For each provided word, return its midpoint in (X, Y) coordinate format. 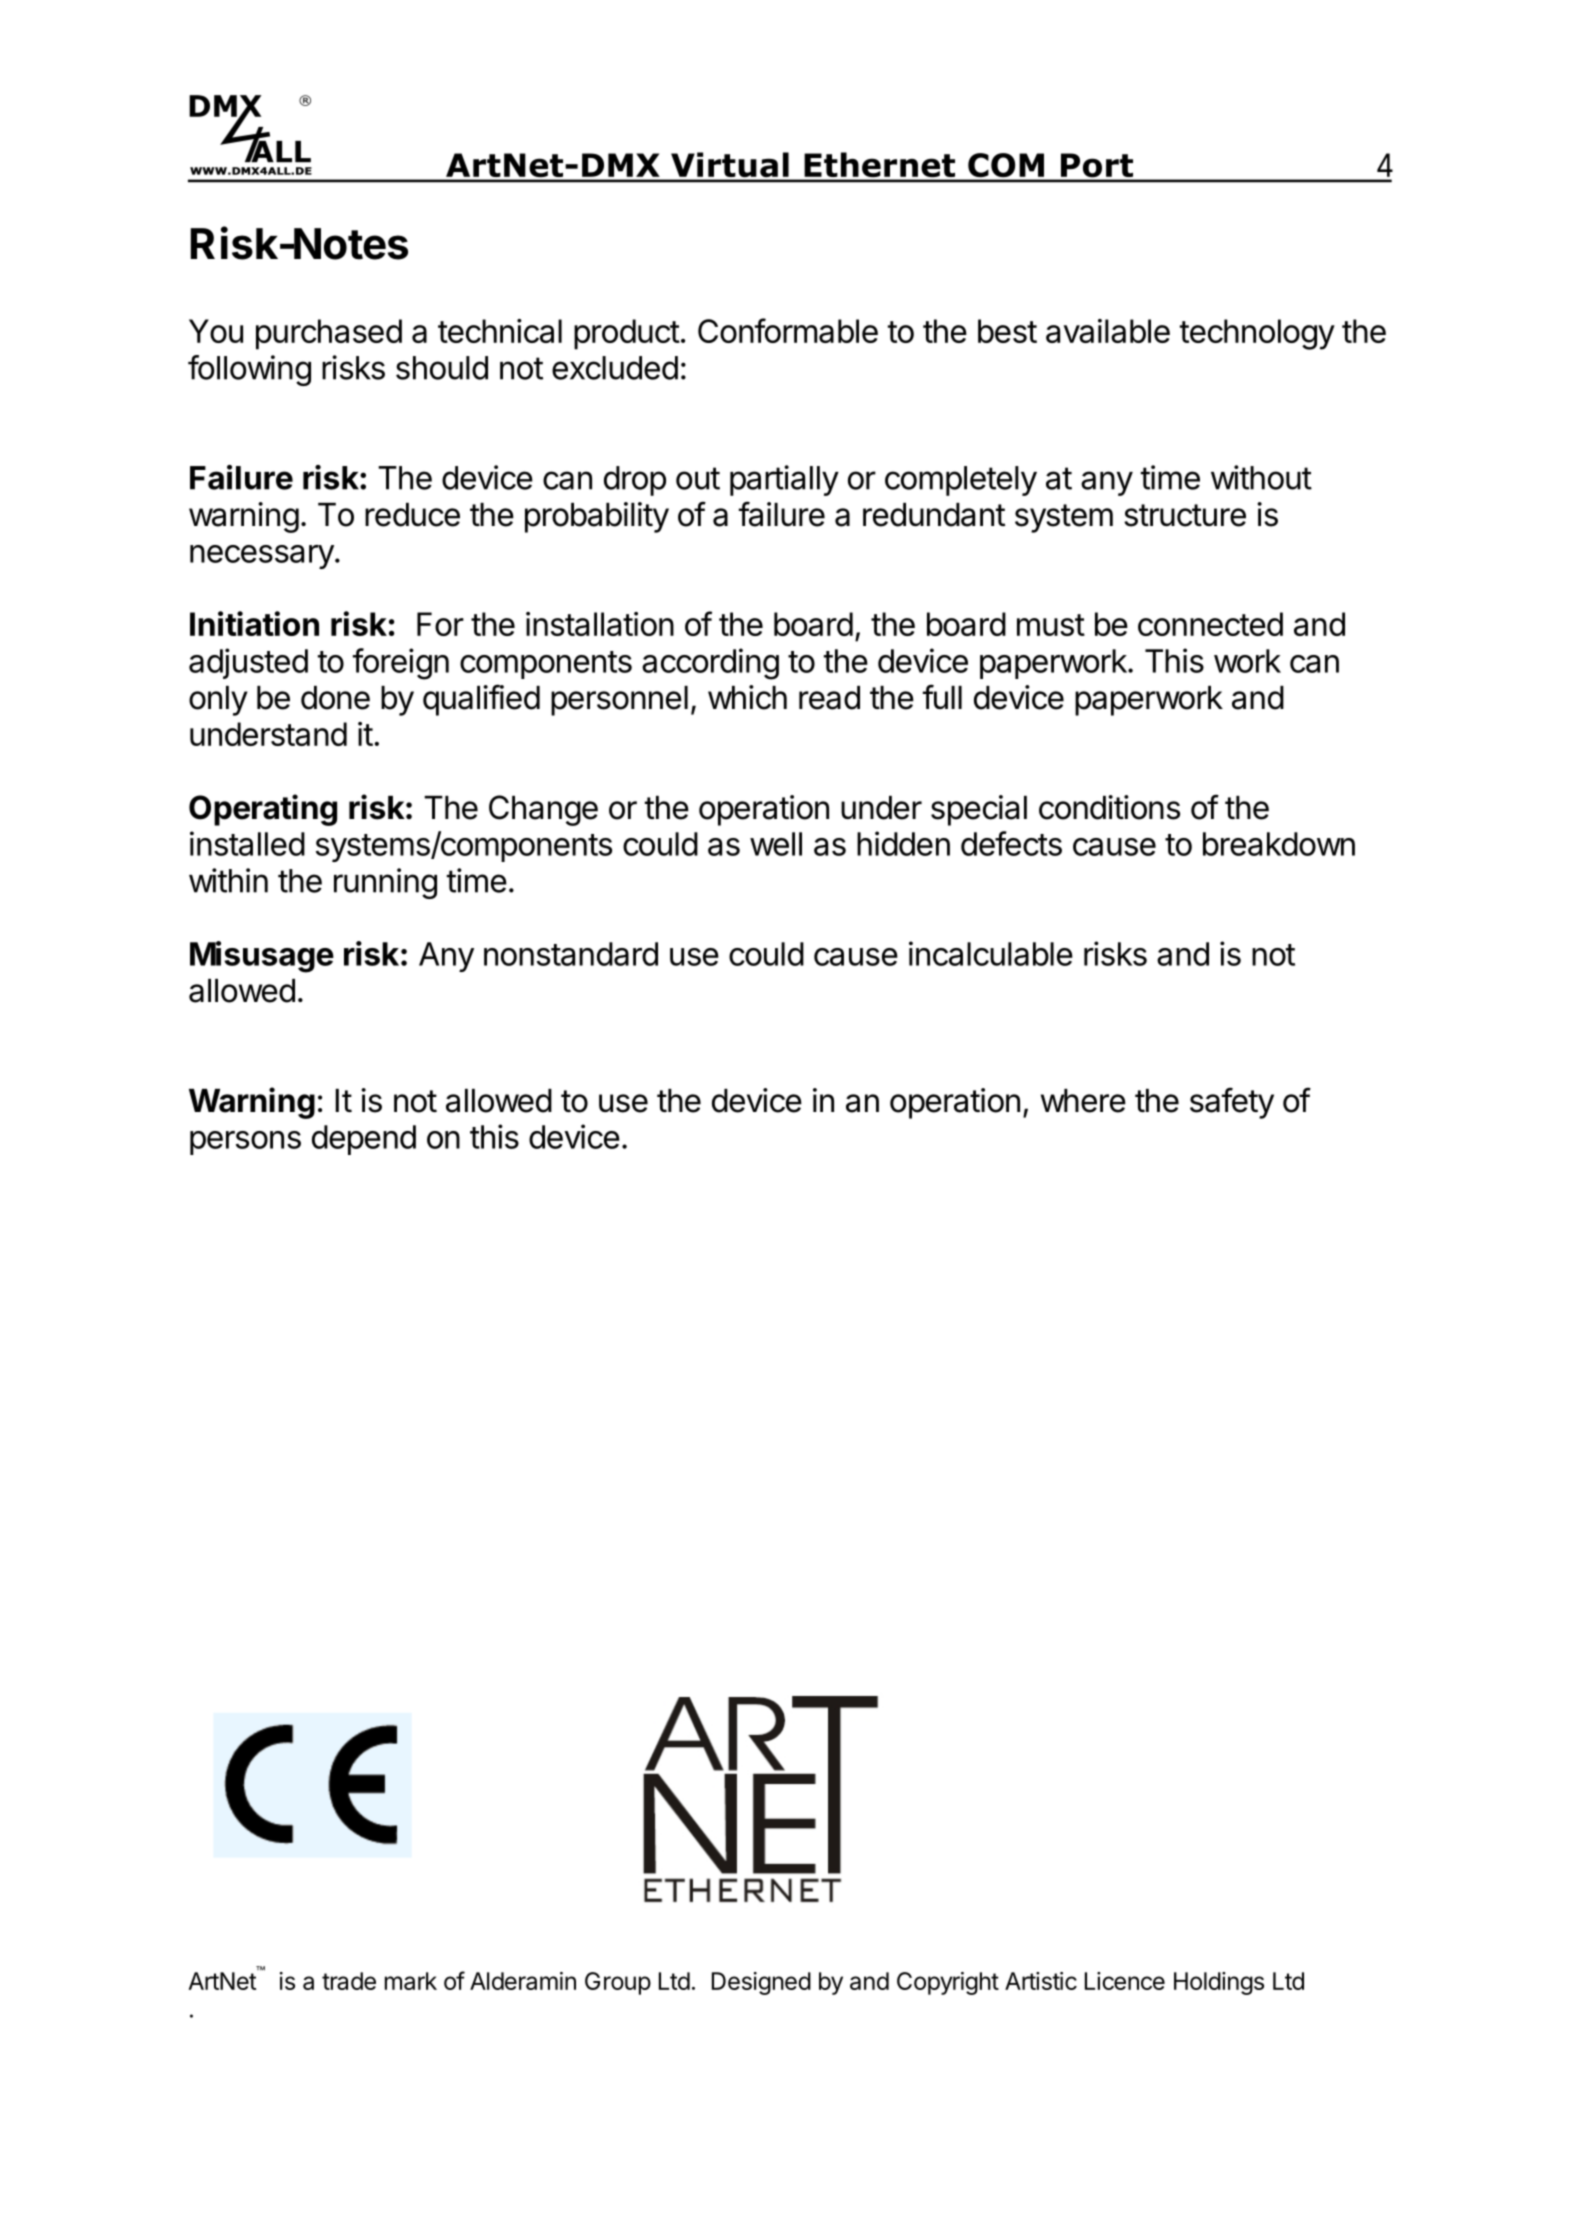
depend (364, 1140)
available (1108, 331)
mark (411, 1981)
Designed (761, 1983)
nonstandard (571, 954)
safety (1232, 1103)
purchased (329, 334)
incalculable (991, 953)
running (385, 883)
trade (349, 1981)
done (335, 698)
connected (1210, 624)
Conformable (788, 330)
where (1083, 1101)
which (747, 697)
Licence (1125, 1981)
